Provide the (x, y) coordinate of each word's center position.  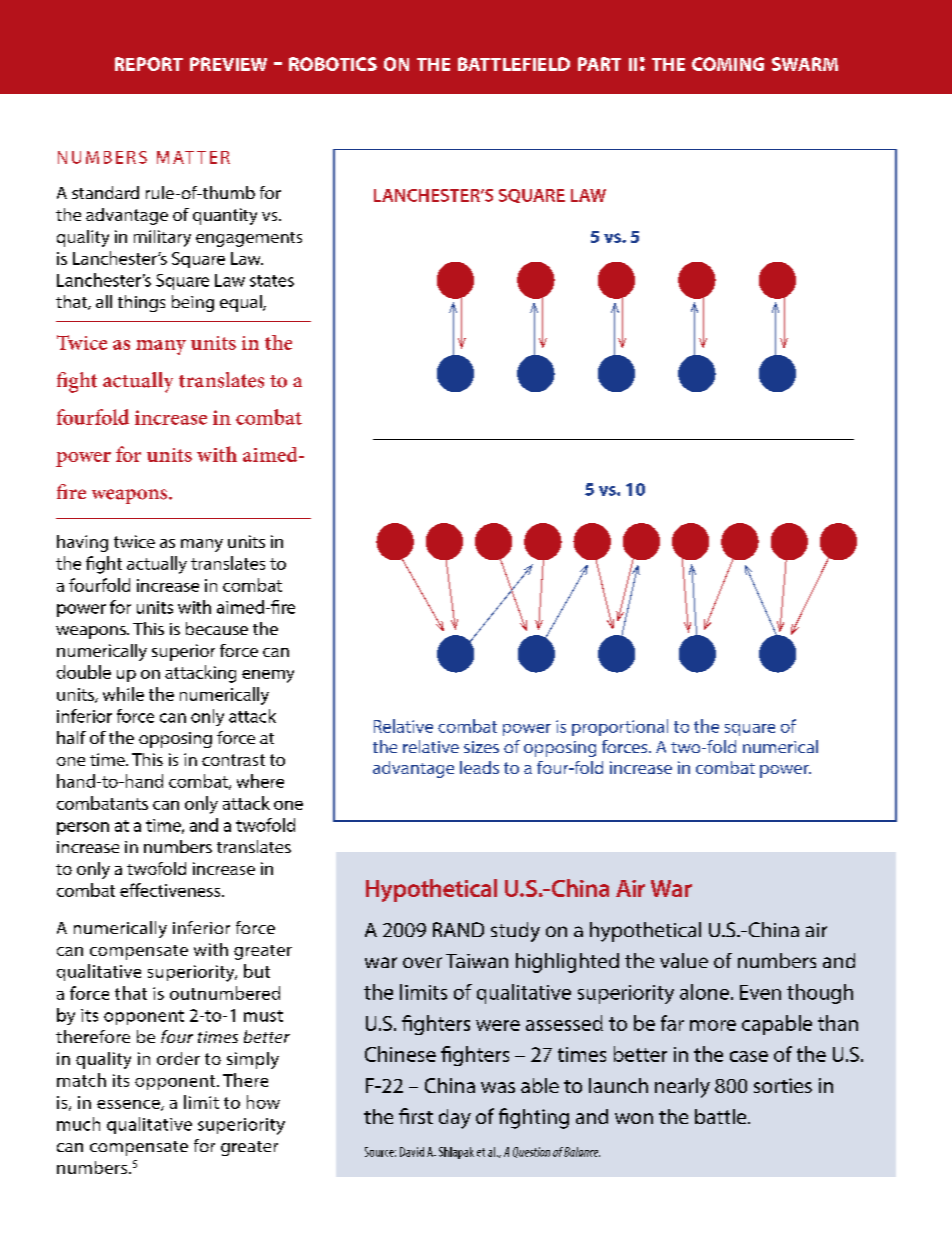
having (82, 543)
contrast (233, 760)
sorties (783, 1085)
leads (479, 767)
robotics (333, 64)
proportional (620, 727)
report (149, 64)
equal (242, 303)
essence (129, 1105)
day (455, 1119)
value (684, 960)
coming (728, 64)
